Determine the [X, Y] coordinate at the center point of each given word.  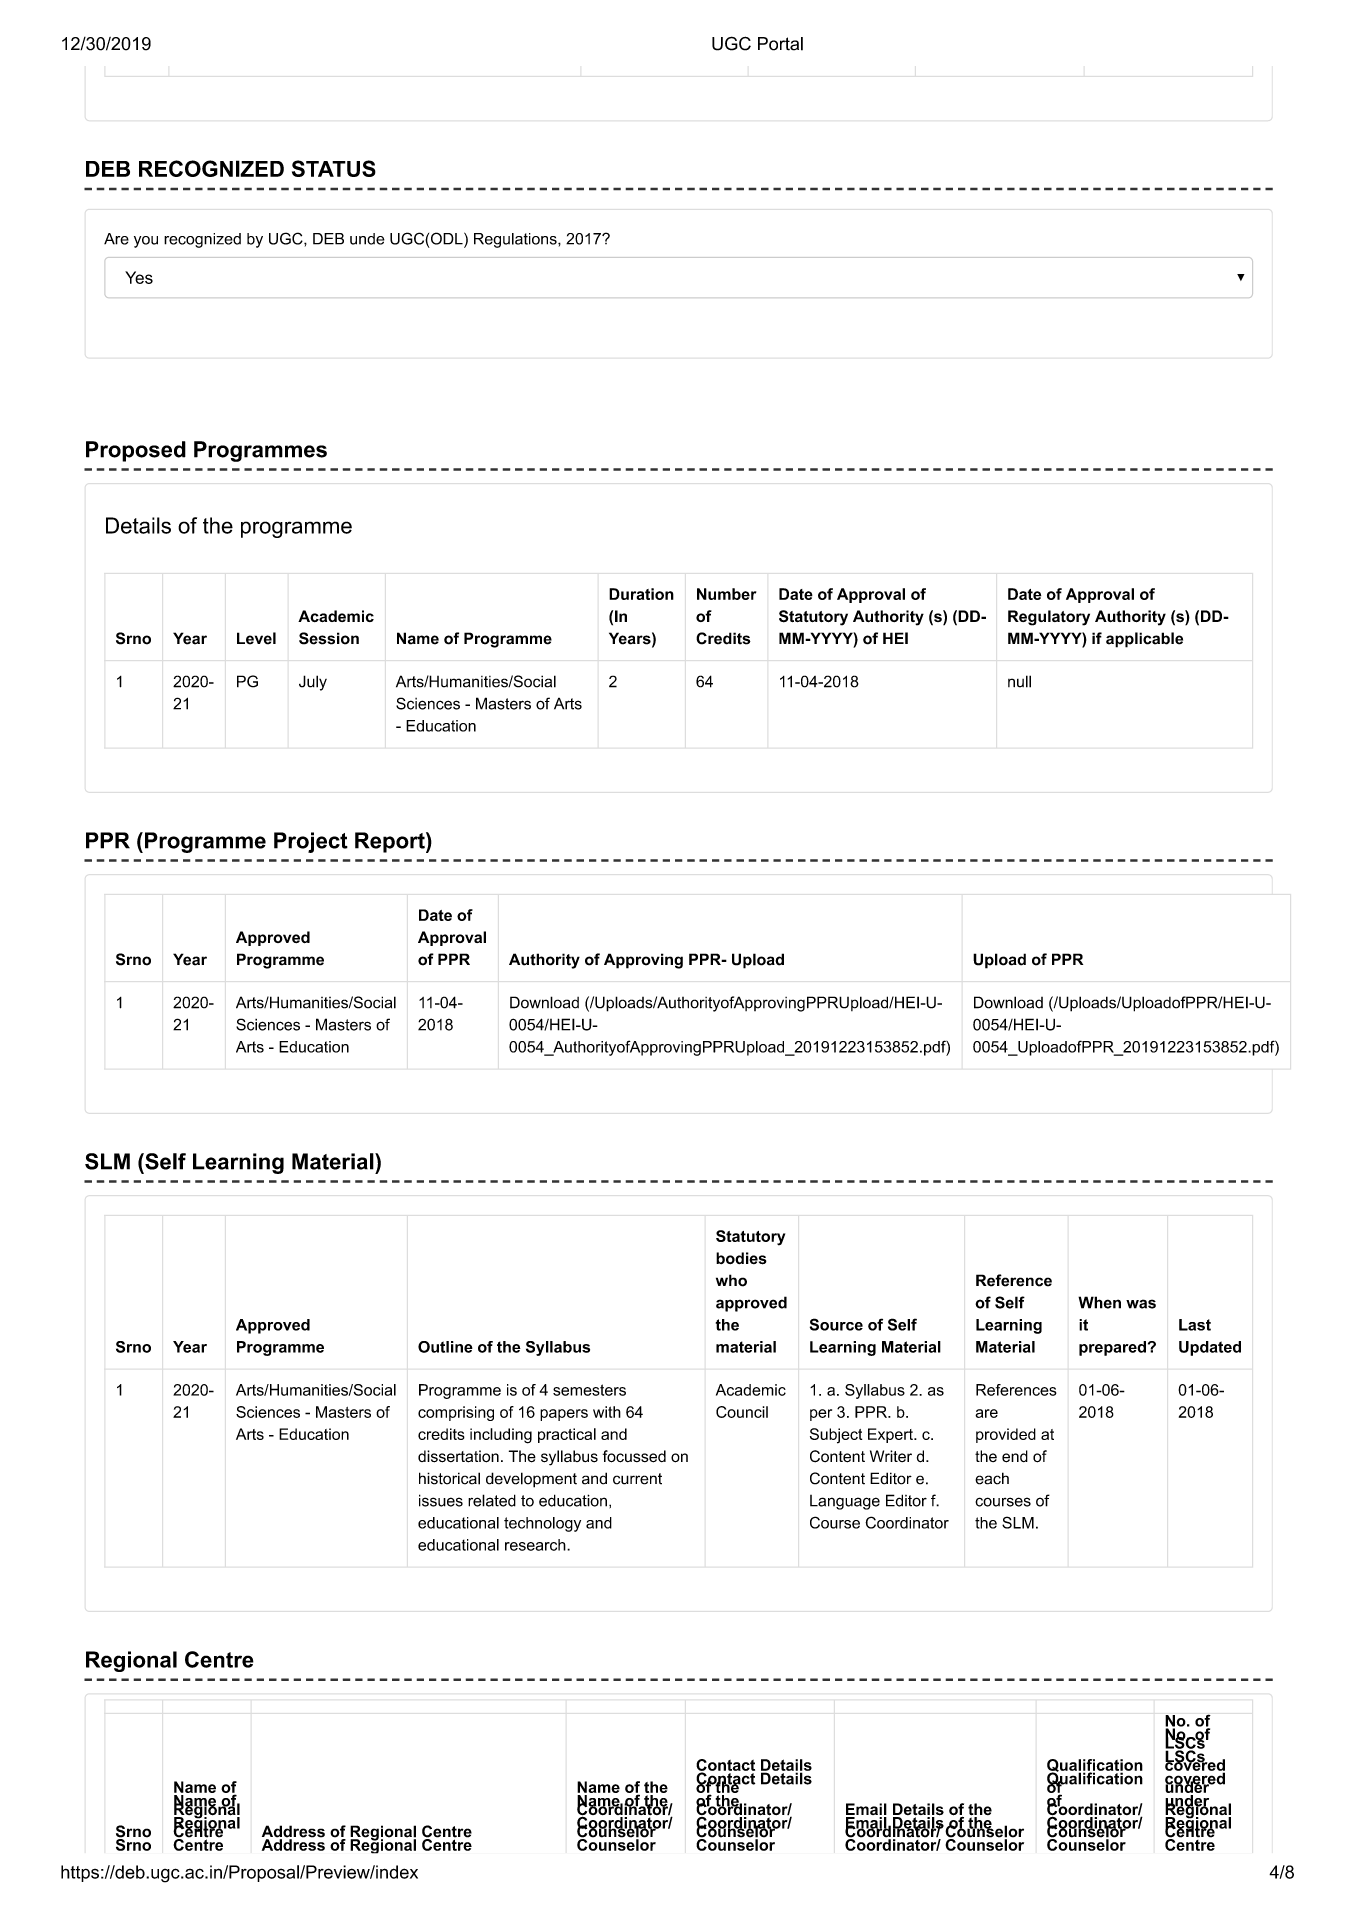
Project [311, 842]
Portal [780, 44]
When [1099, 1302]
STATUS [334, 168]
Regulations [516, 240]
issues [441, 1500]
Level [256, 638]
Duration [641, 594]
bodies [741, 1258]
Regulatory [1049, 618]
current [637, 1479]
